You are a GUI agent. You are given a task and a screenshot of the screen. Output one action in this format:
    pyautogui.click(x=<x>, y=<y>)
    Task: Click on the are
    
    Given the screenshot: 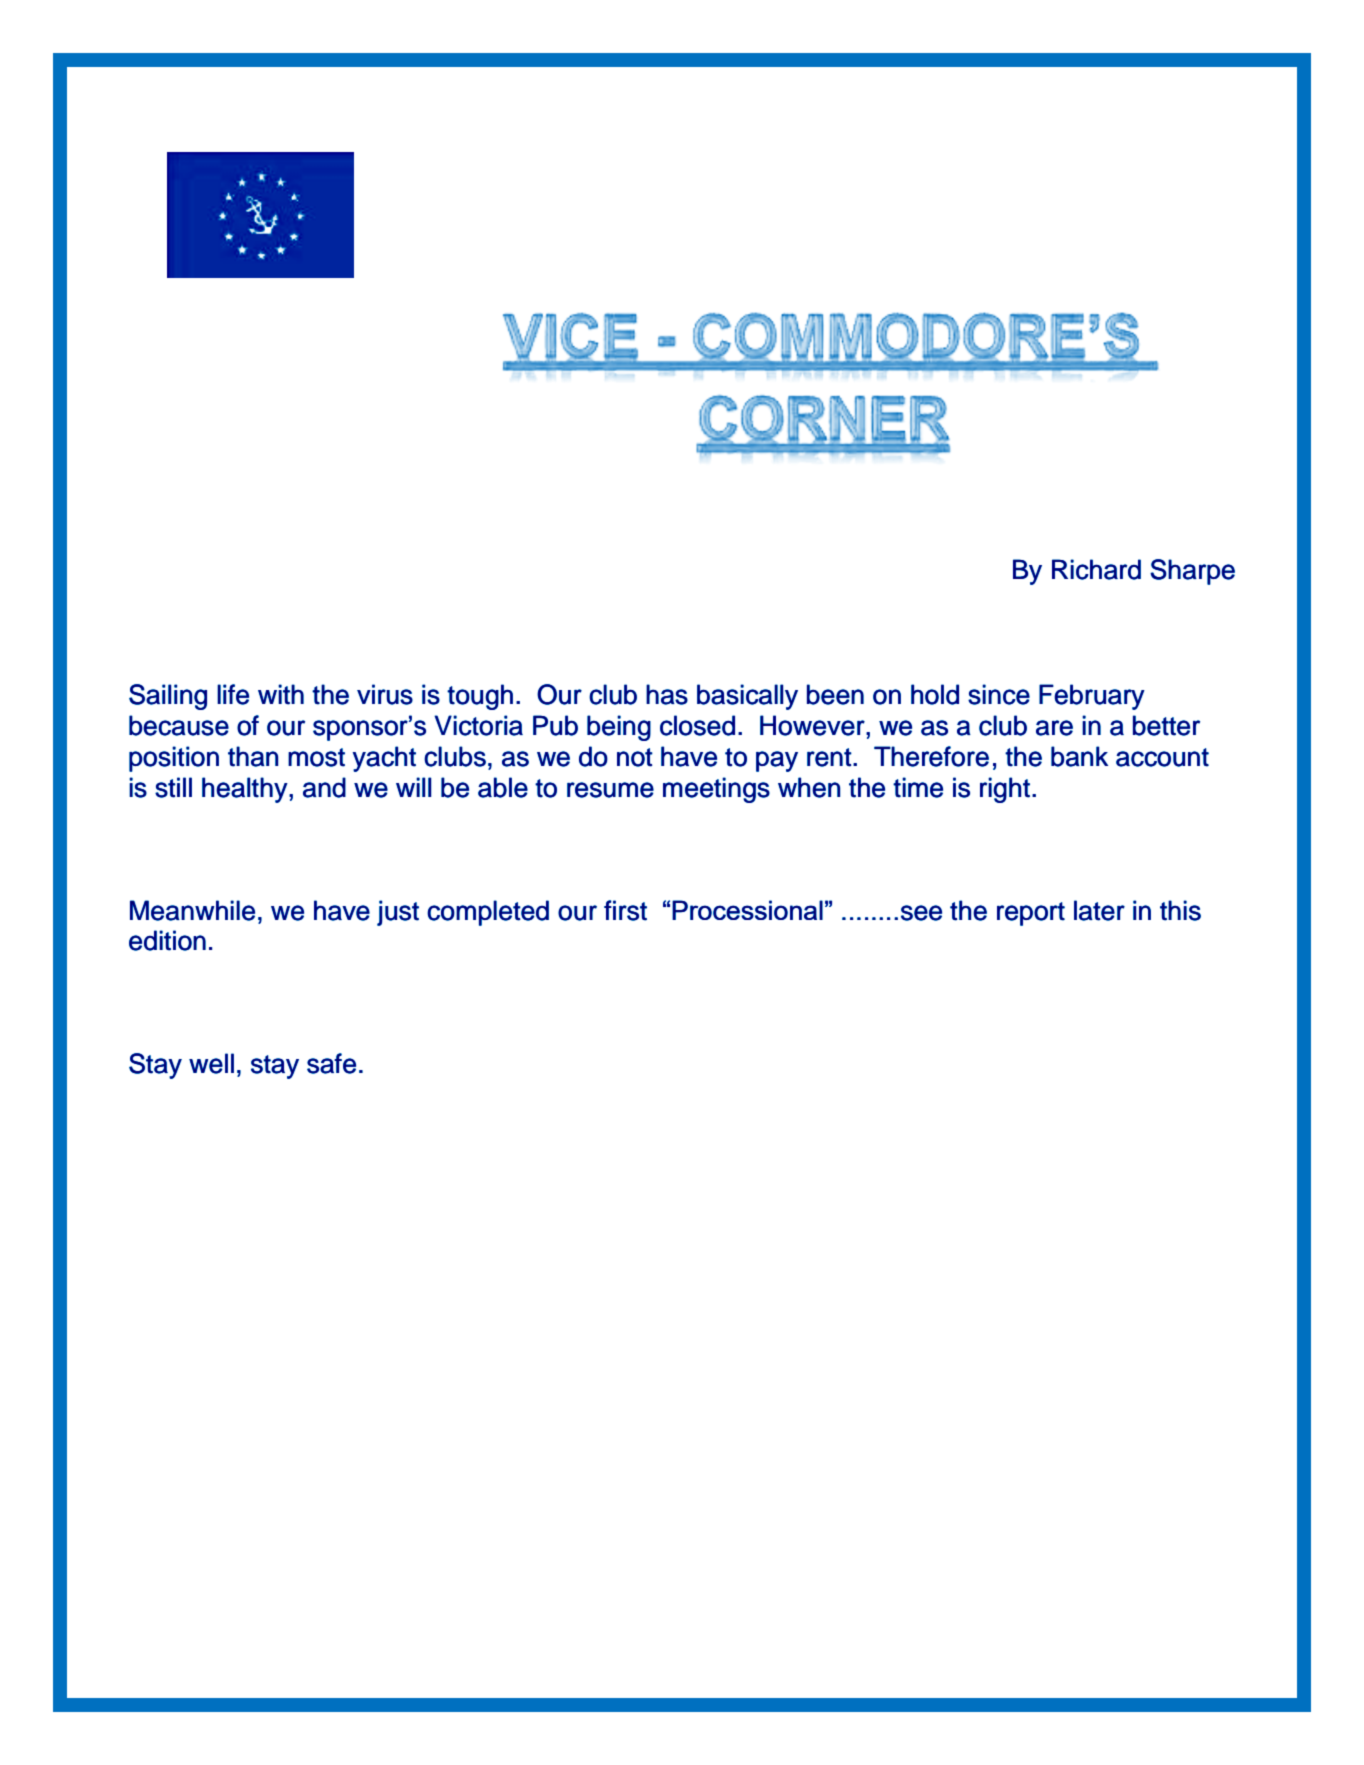 What is the action you would take?
    pyautogui.click(x=1054, y=728)
